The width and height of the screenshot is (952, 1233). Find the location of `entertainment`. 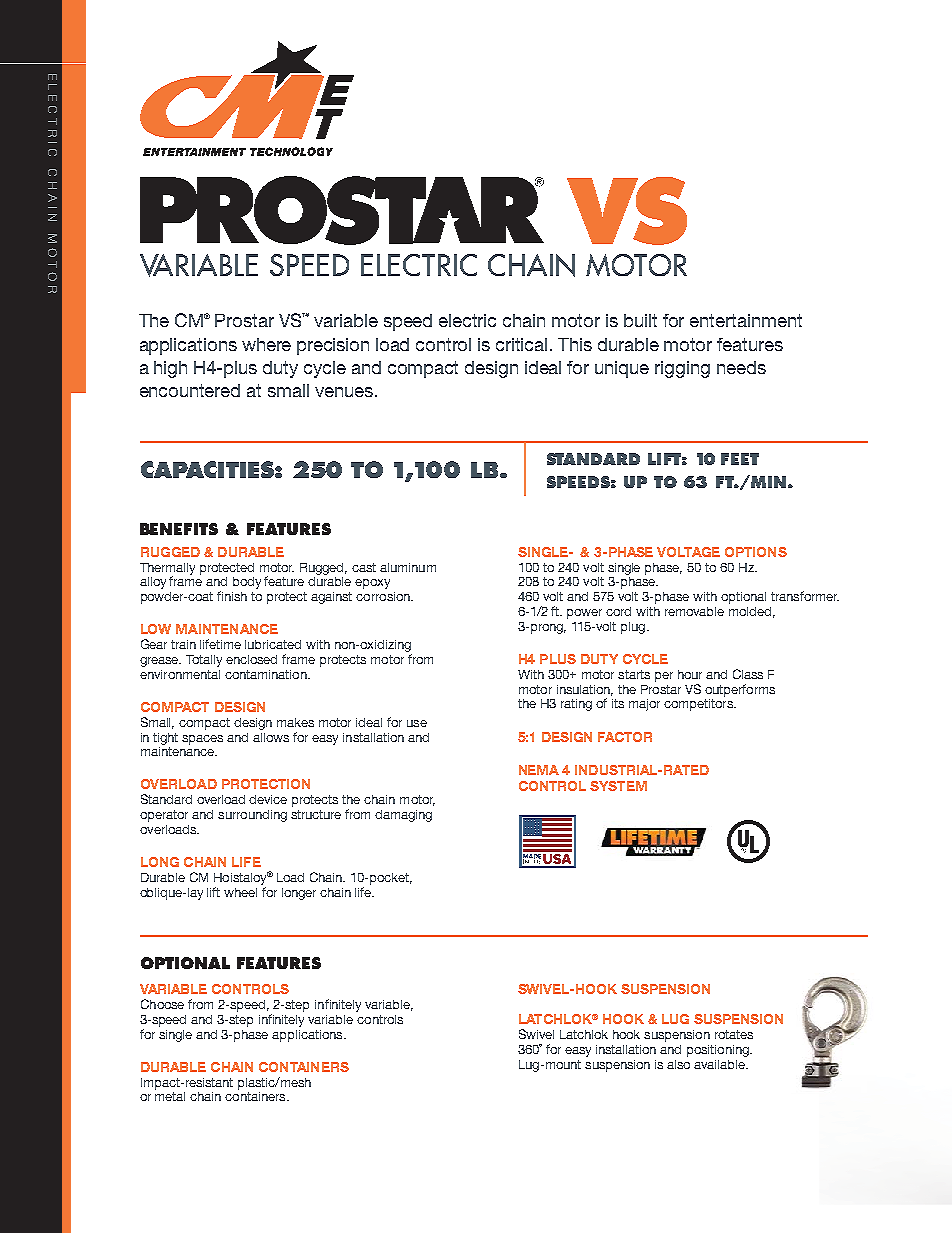

entertainment is located at coordinates (746, 320).
